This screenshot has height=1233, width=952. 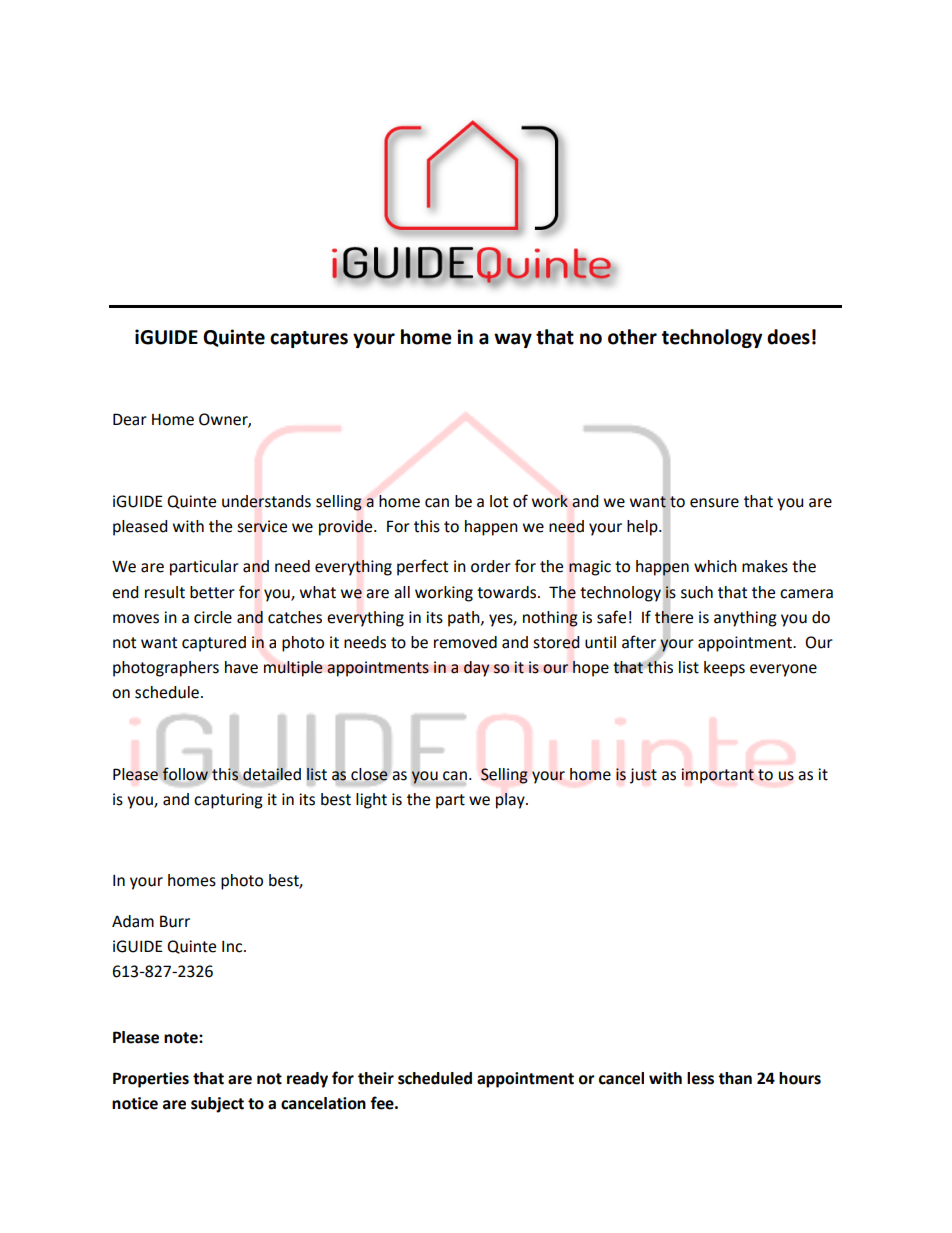 I want to click on order, so click(x=491, y=566).
